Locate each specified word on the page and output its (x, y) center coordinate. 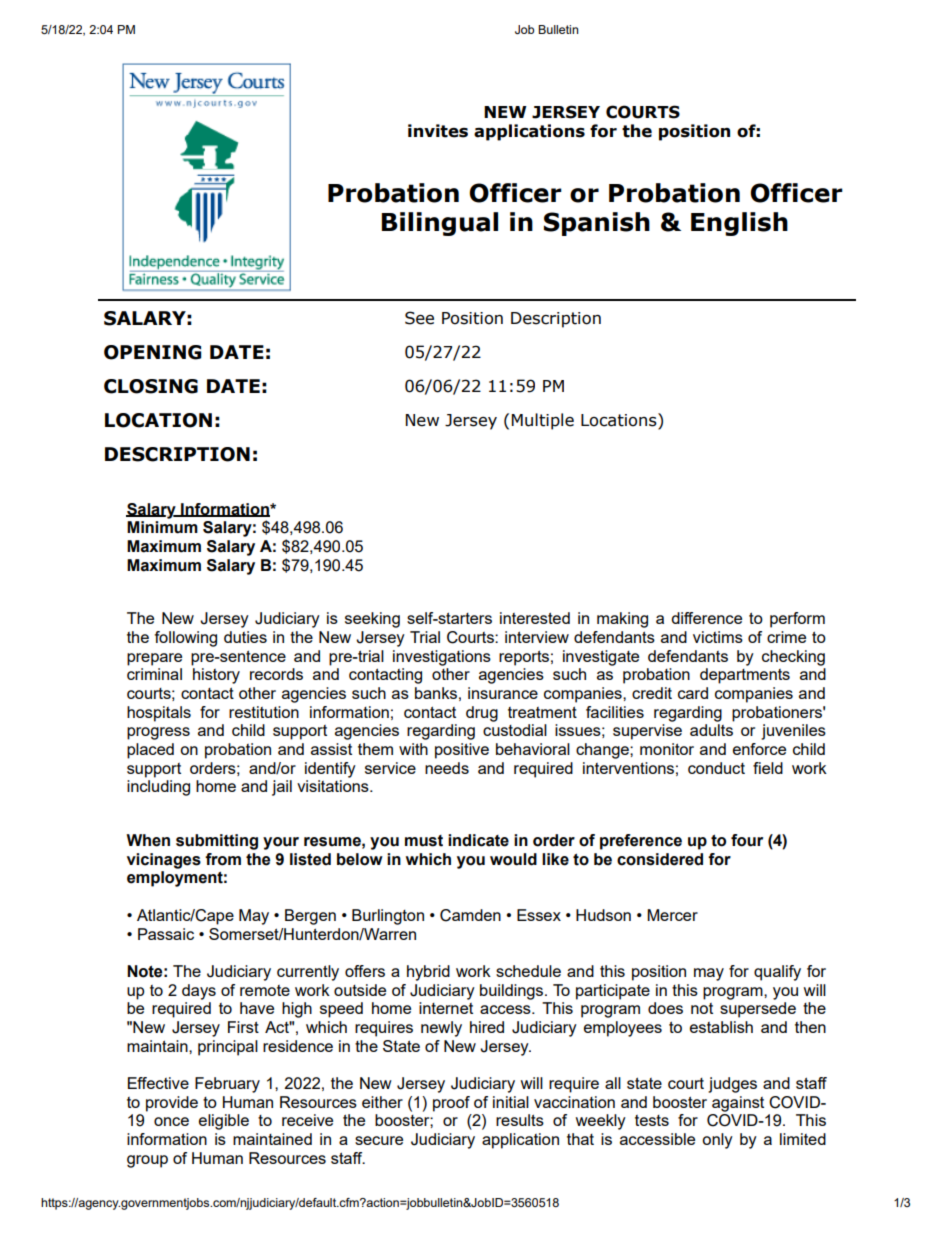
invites (438, 131)
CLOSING (151, 386)
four (747, 840)
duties (245, 637)
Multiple (543, 421)
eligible (224, 1122)
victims (718, 637)
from (223, 859)
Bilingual (440, 224)
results (520, 1120)
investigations (442, 658)
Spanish (597, 224)
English (739, 224)
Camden (470, 915)
